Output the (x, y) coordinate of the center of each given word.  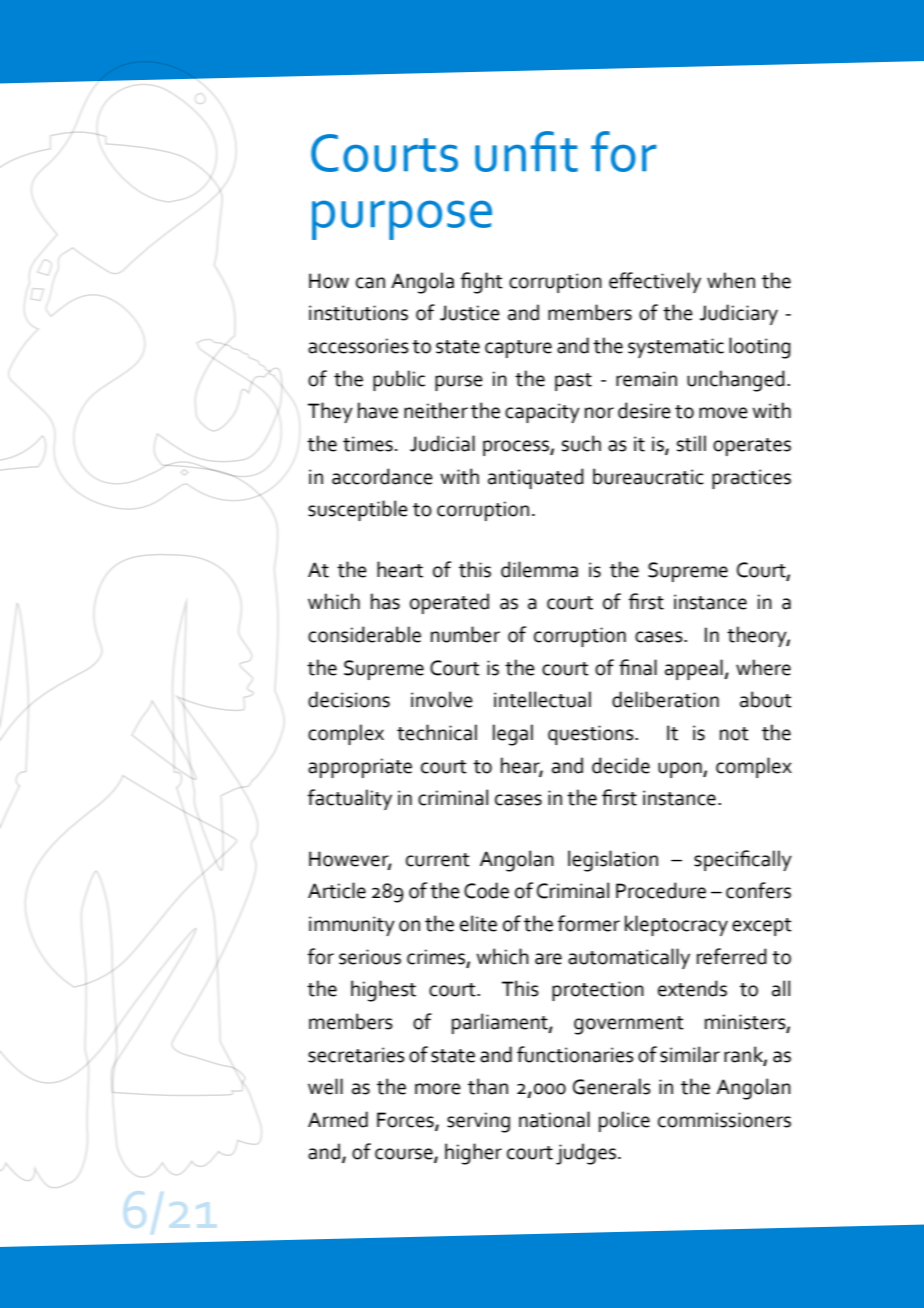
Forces (406, 1121)
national (554, 1119)
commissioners (724, 1120)
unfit (526, 151)
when (731, 280)
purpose (402, 220)
